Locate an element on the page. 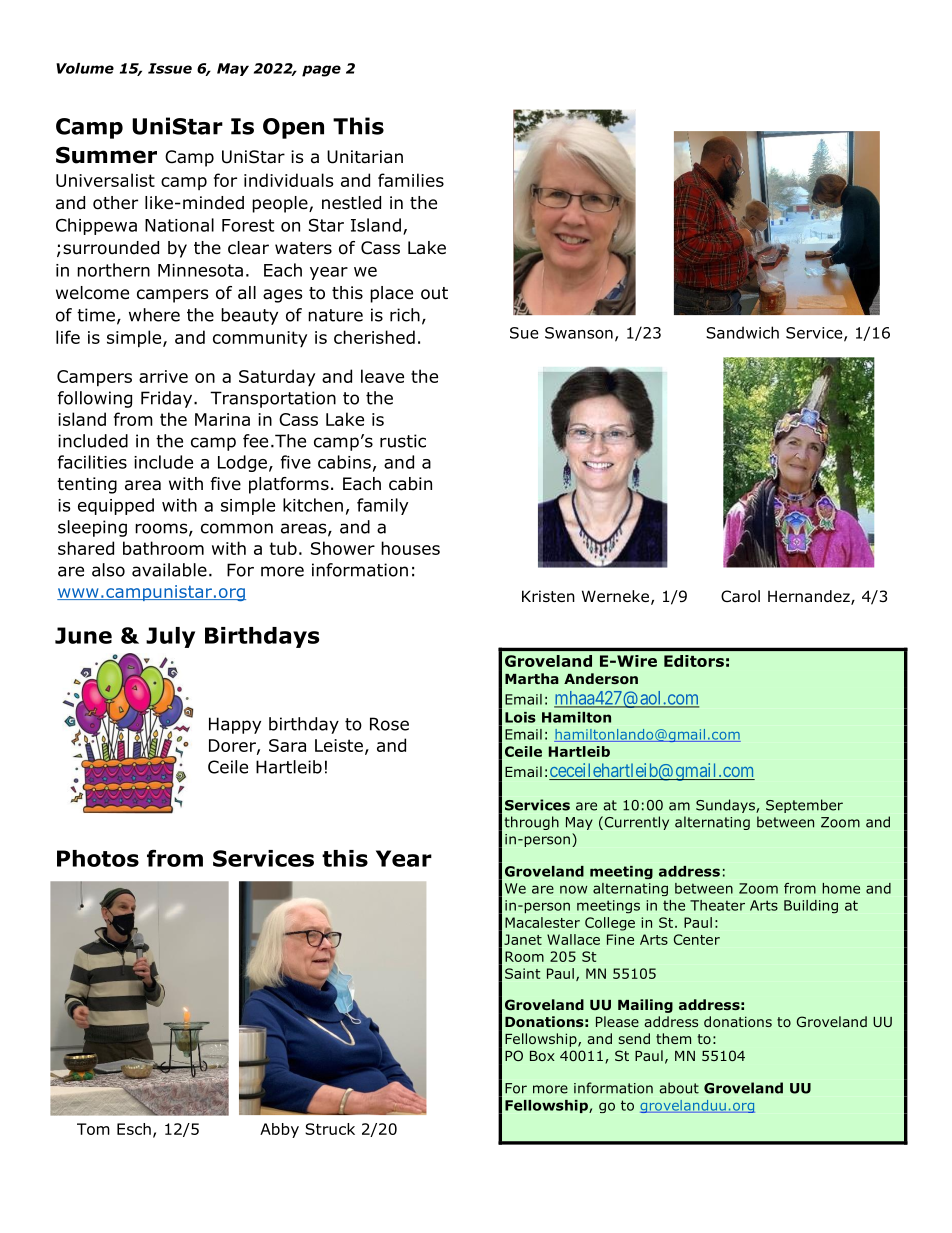  about is located at coordinates (679, 1088).
